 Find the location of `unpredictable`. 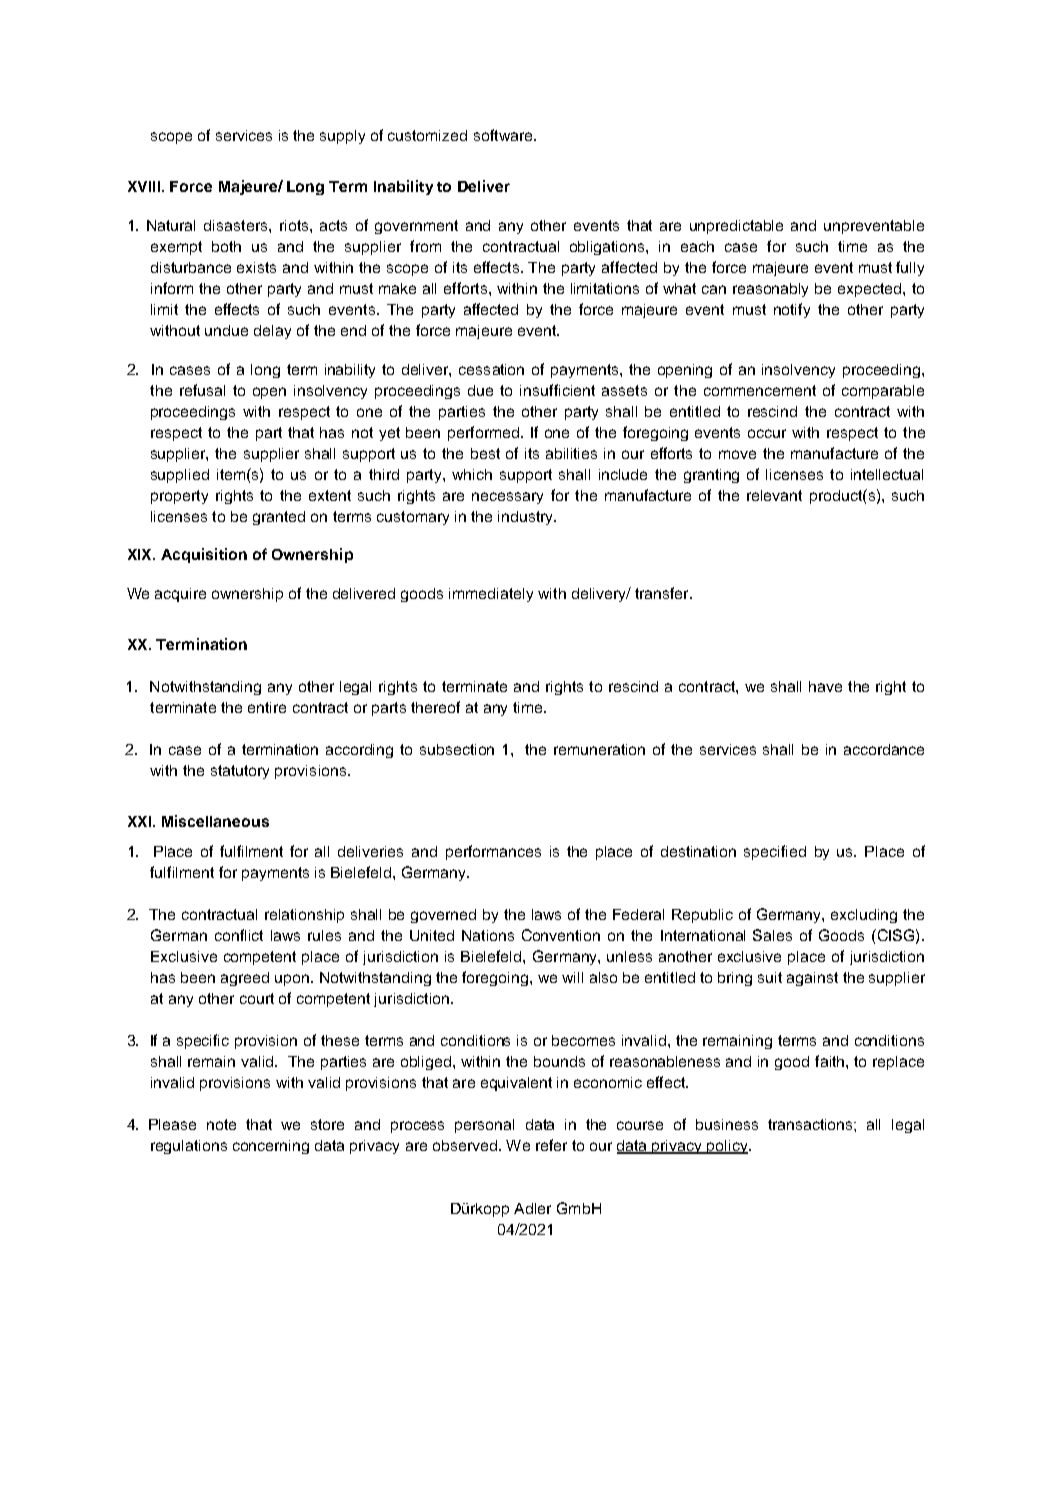

unpredictable is located at coordinates (736, 227).
